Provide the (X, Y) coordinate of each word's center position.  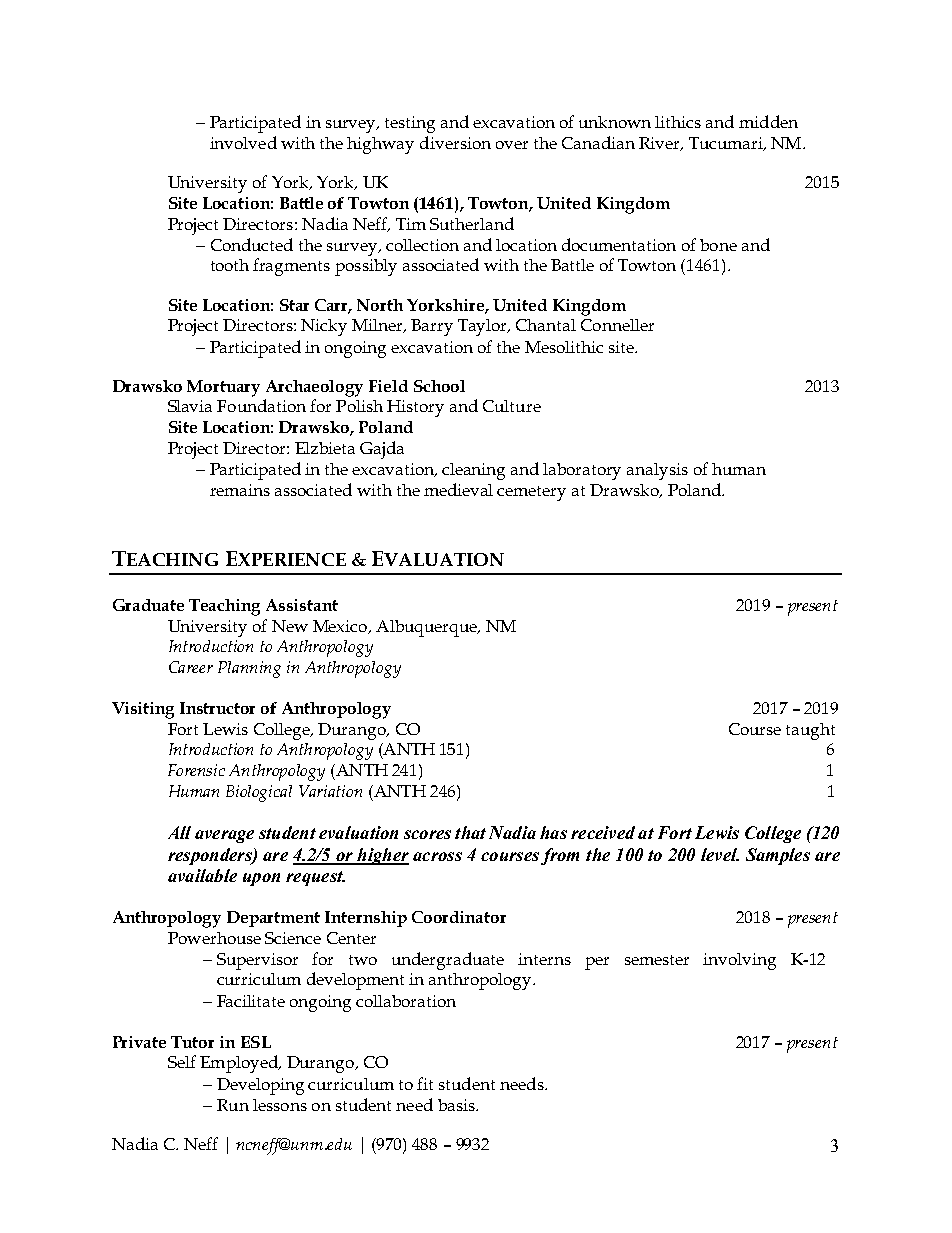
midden (768, 121)
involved (243, 142)
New (290, 626)
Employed (240, 1064)
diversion (455, 142)
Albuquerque (427, 628)
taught (810, 731)
